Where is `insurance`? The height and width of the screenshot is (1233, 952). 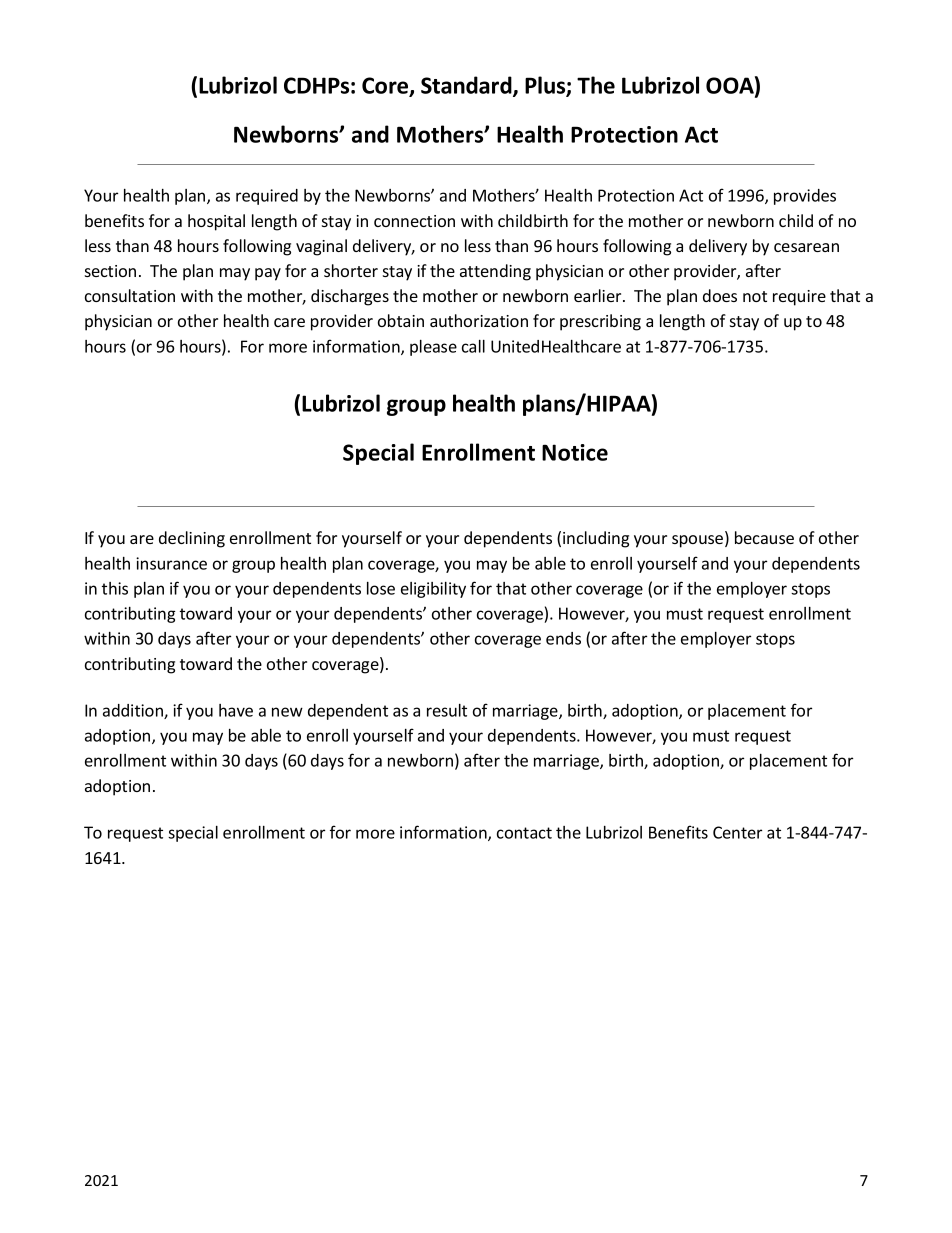
insurance is located at coordinates (171, 563).
